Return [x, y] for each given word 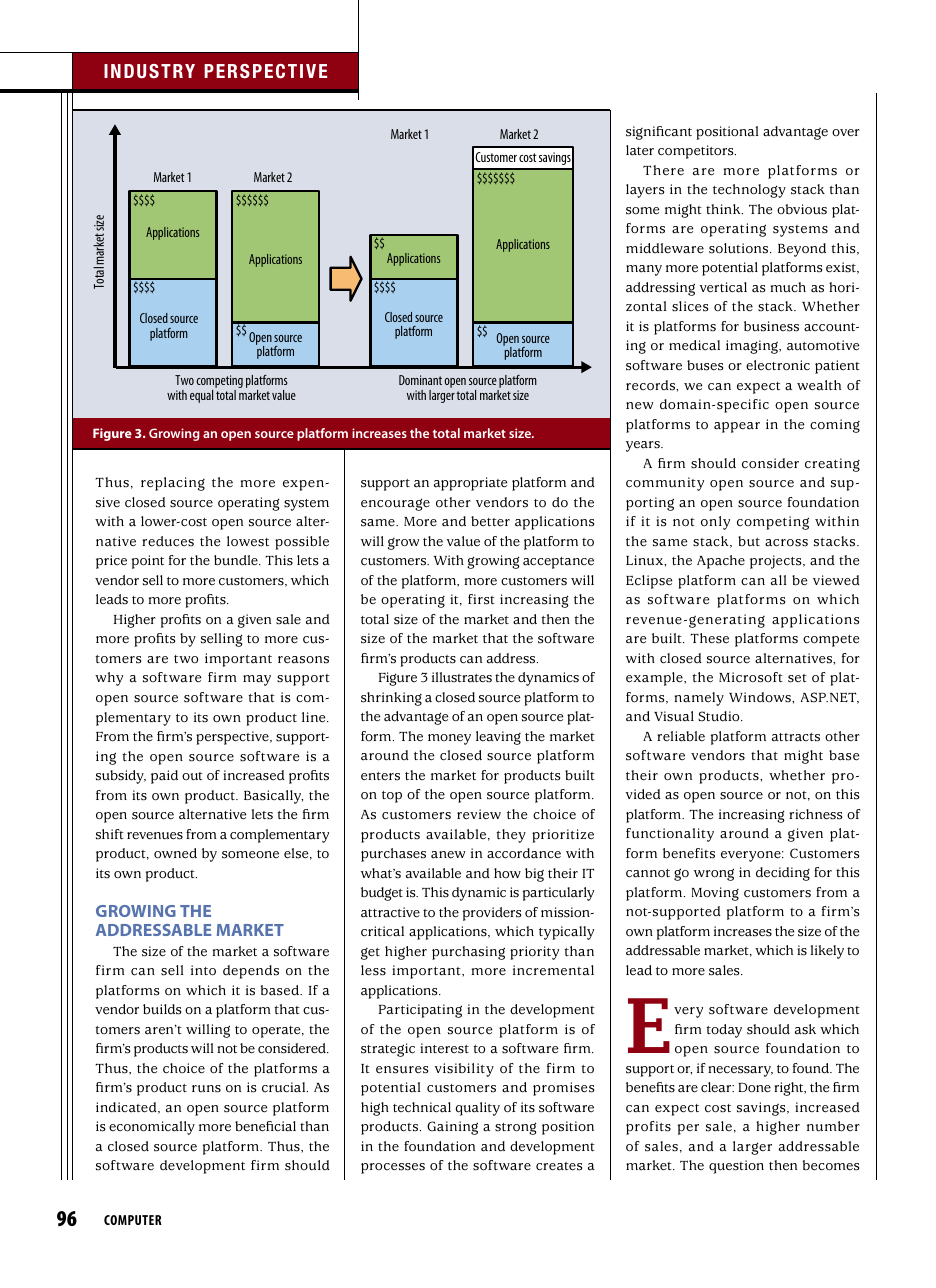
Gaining [452, 1128]
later [640, 150]
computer [133, 1220]
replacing [173, 484]
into [203, 970]
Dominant [420, 380]
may [257, 680]
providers [492, 914]
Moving [715, 894]
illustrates [462, 677]
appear [737, 427]
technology [749, 191]
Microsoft [751, 677]
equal [201, 396]
